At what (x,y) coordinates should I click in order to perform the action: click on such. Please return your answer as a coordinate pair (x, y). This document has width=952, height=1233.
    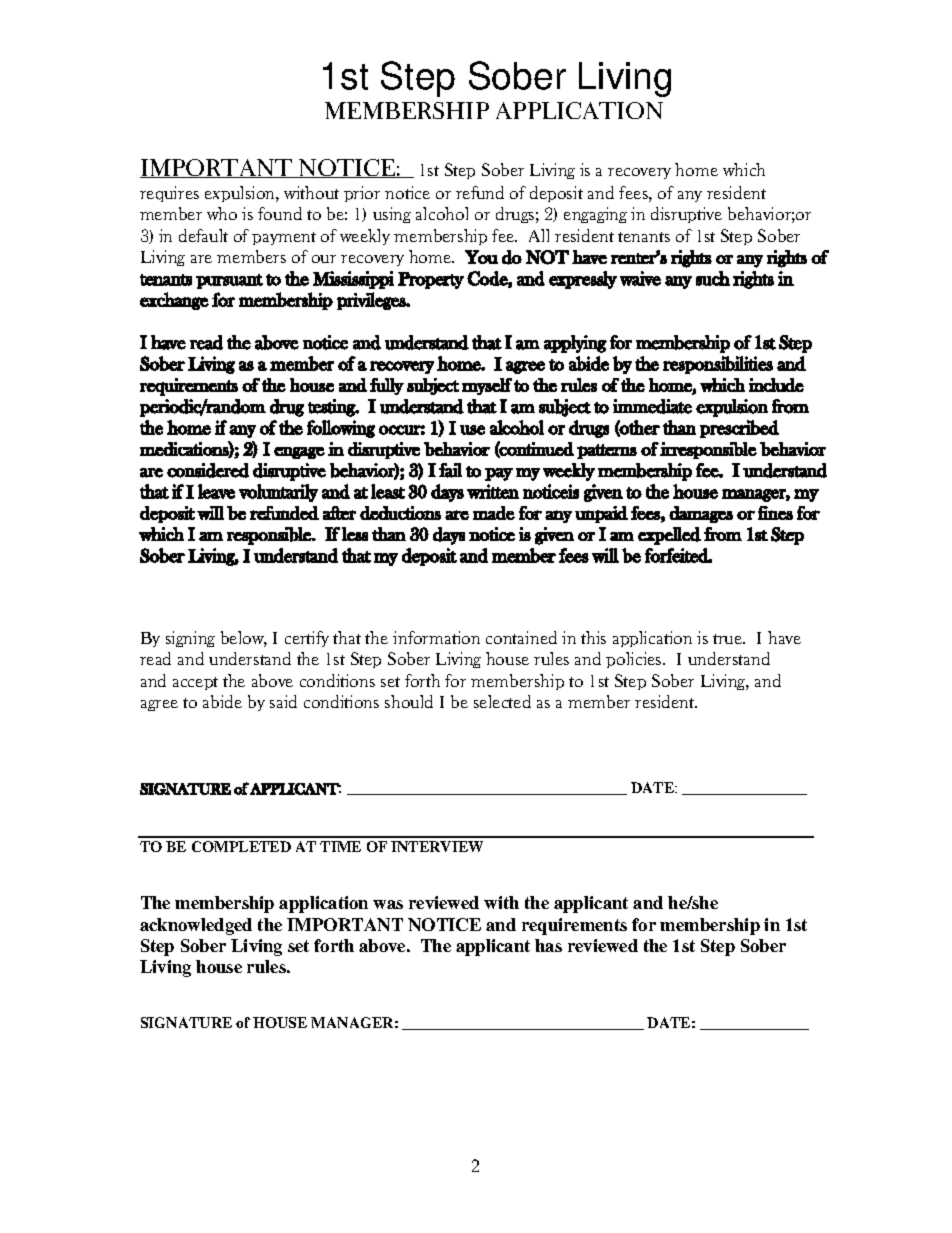
    Looking at the image, I should click on (713, 278).
